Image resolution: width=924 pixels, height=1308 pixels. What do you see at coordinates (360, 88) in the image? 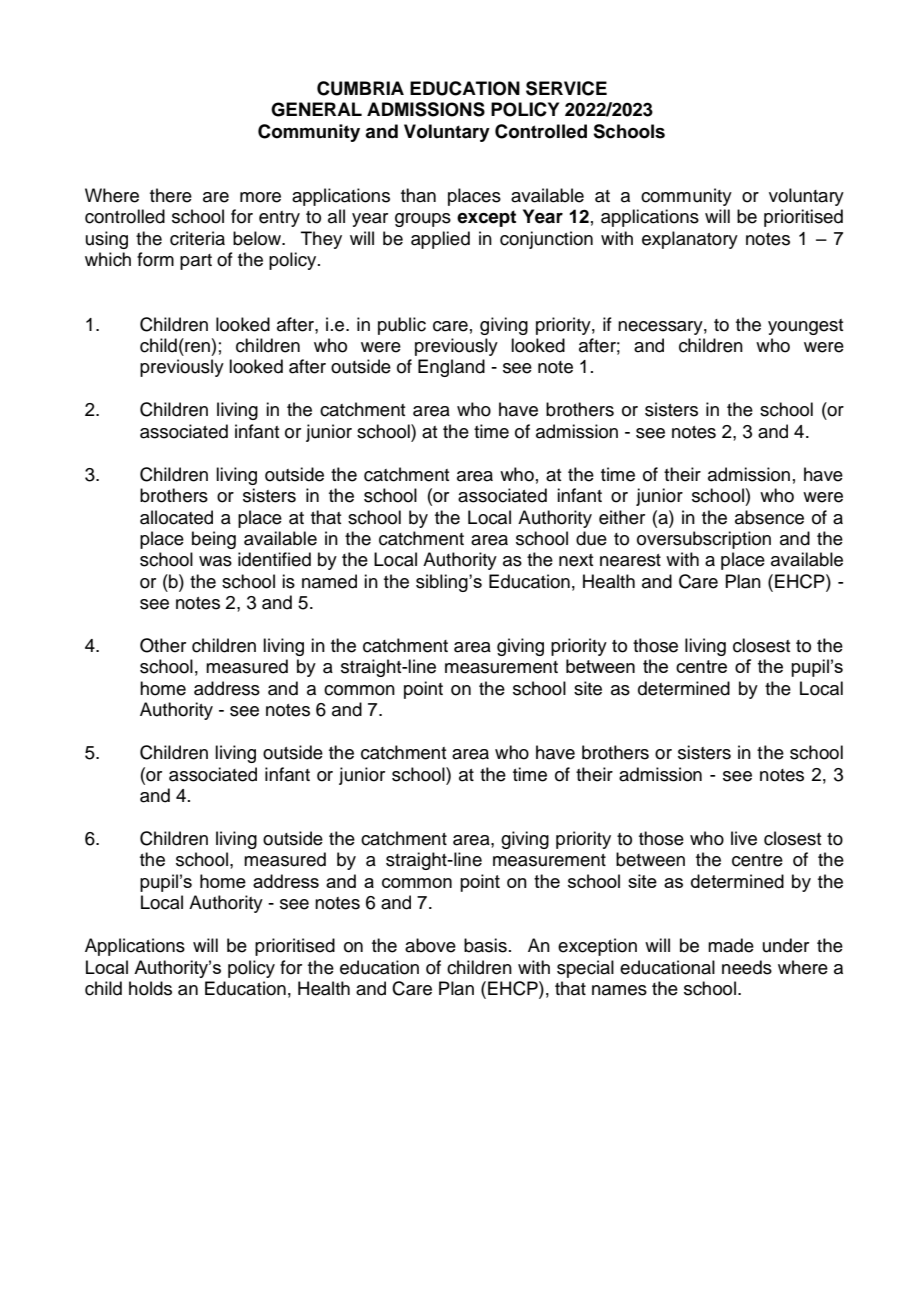
I see `CUMBRIA` at bounding box center [360, 88].
